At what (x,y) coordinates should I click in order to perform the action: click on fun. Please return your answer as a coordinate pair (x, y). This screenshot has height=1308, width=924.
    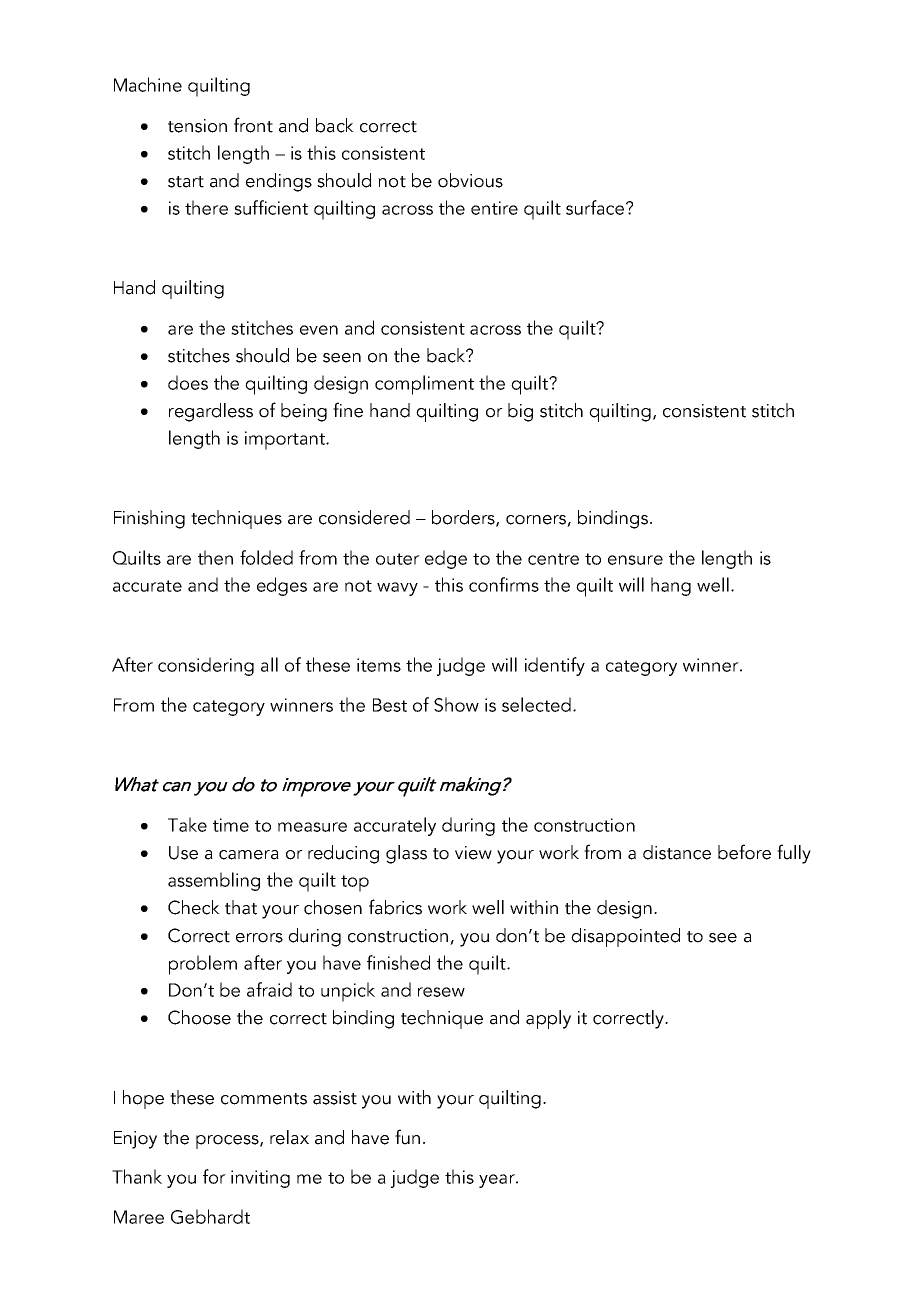
    Looking at the image, I should click on (407, 1137).
